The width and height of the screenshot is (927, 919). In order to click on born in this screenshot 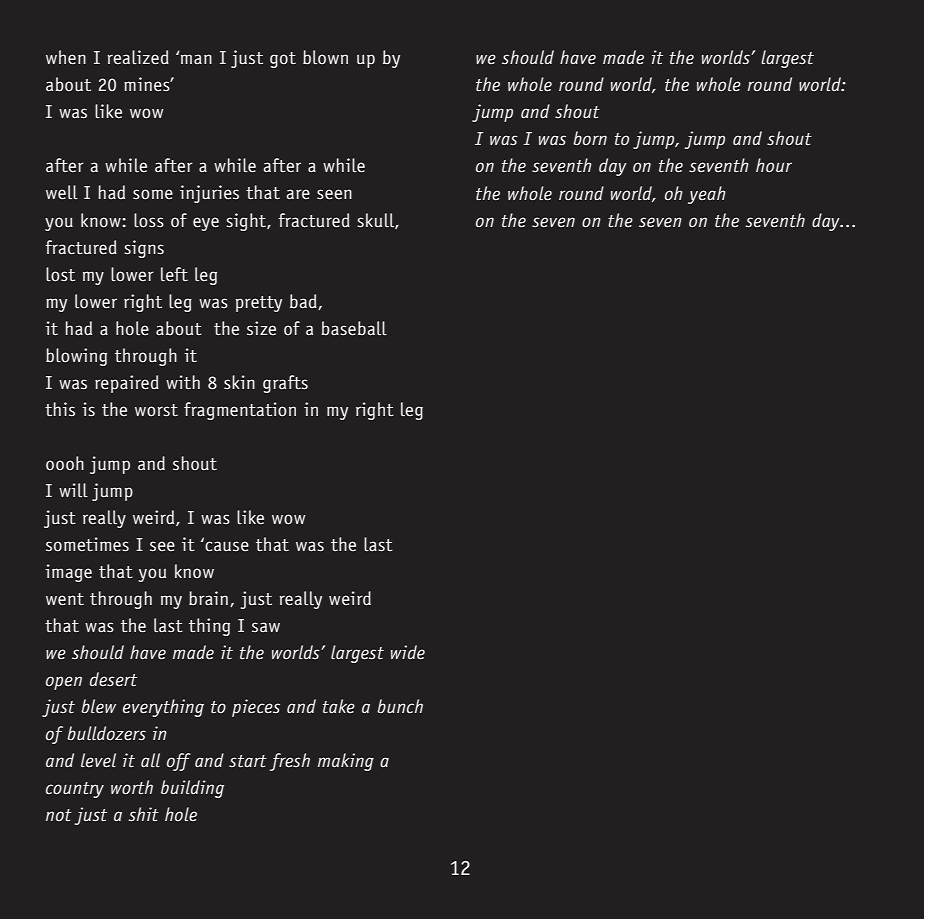, I will do `click(590, 138)`.
